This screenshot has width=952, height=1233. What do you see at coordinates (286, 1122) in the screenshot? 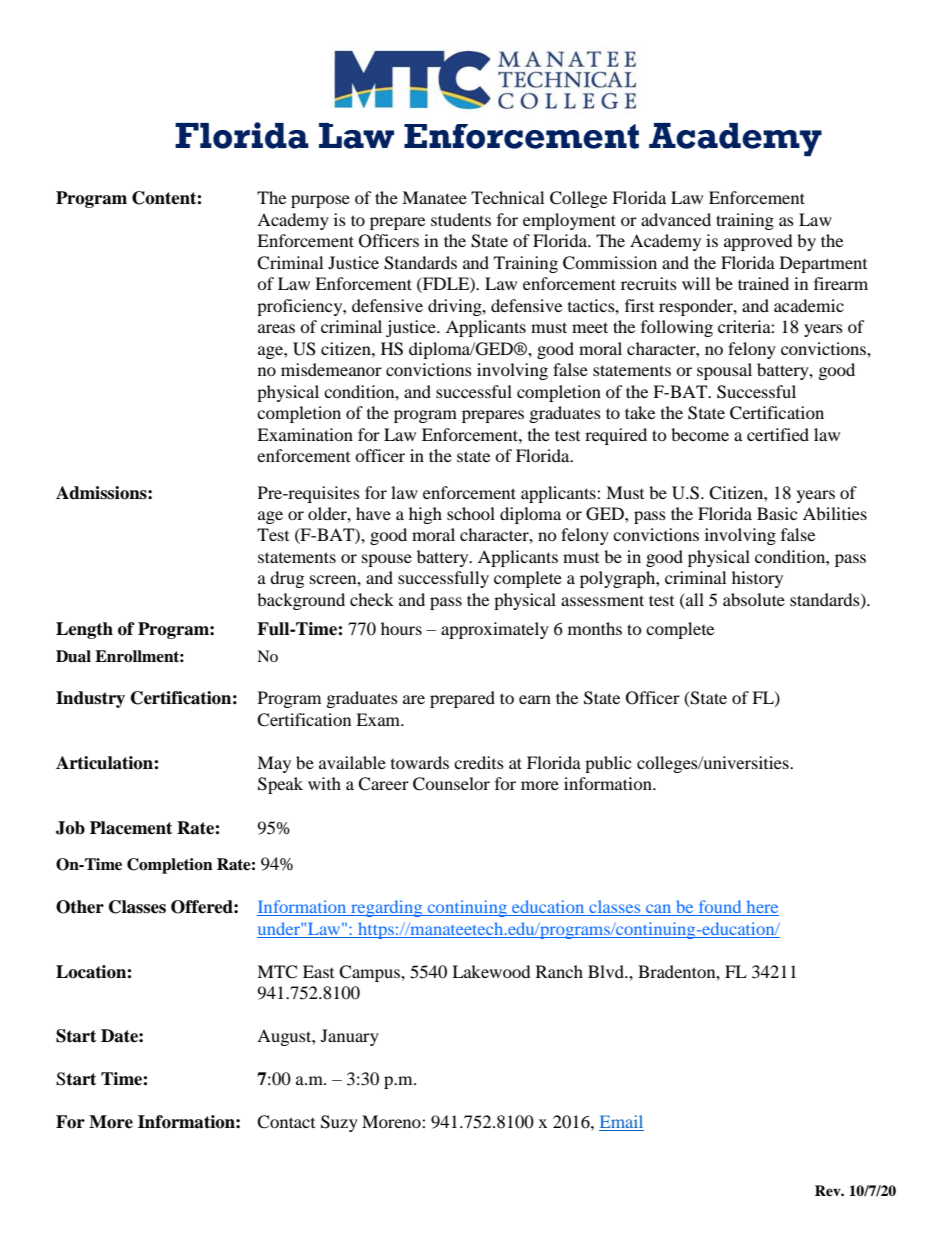
I see `Contact` at bounding box center [286, 1122].
